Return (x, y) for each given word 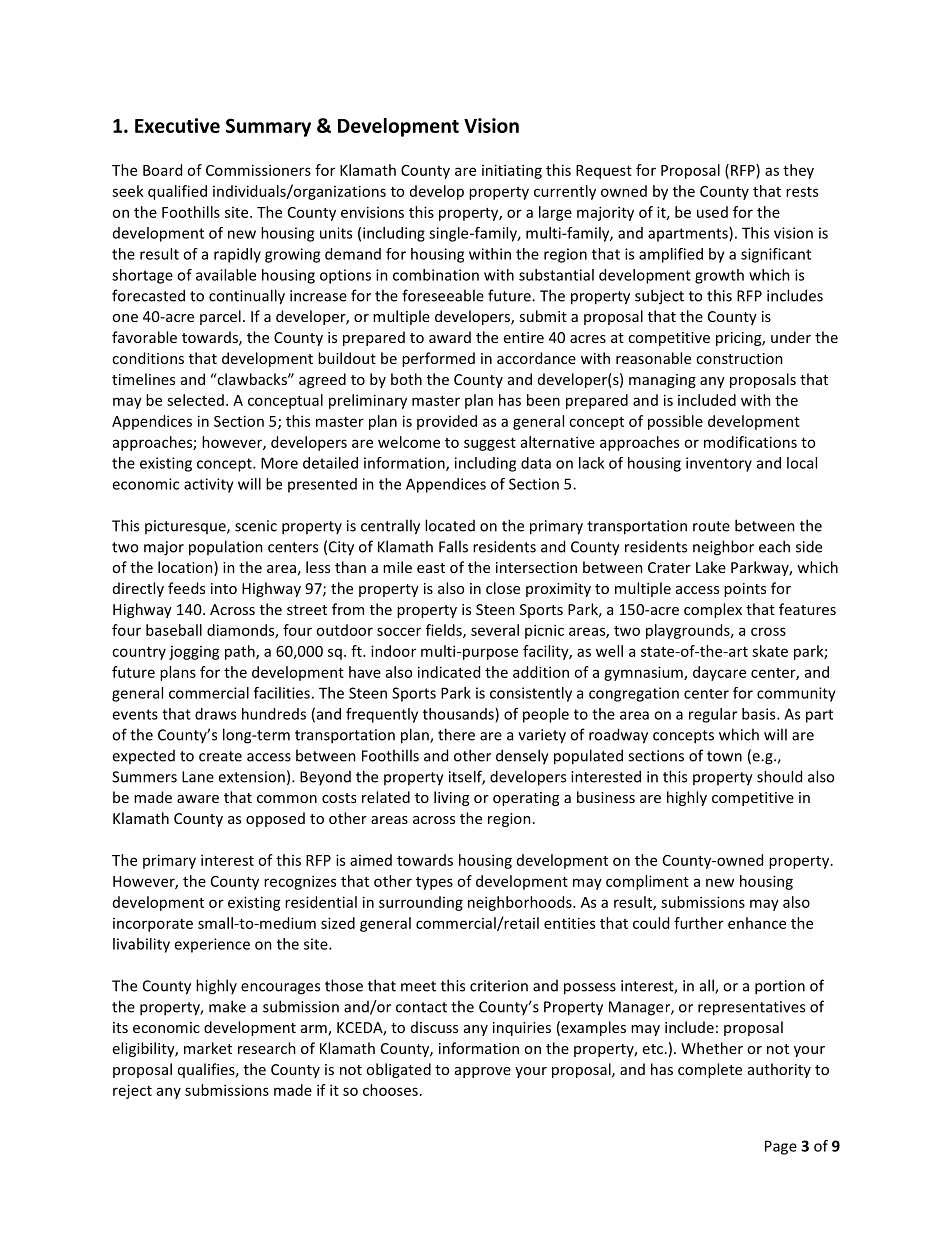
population (226, 548)
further (699, 923)
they (798, 171)
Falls (453, 546)
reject (132, 1091)
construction (739, 358)
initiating (512, 171)
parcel (220, 317)
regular (713, 715)
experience (212, 945)
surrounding (421, 903)
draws (215, 714)
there (456, 734)
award (450, 337)
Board (162, 170)
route (711, 526)
